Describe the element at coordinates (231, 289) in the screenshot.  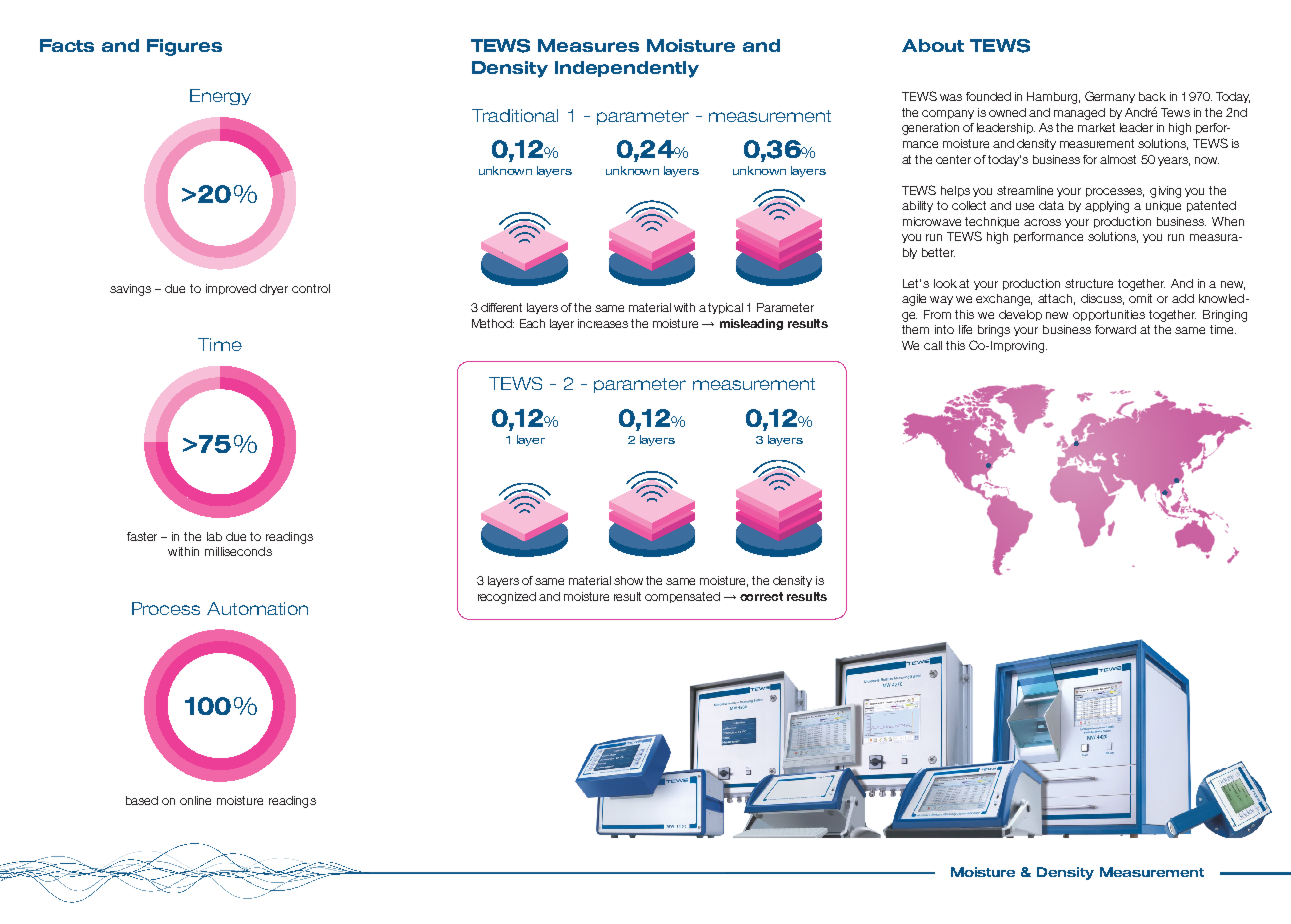
I see `improved` at that location.
